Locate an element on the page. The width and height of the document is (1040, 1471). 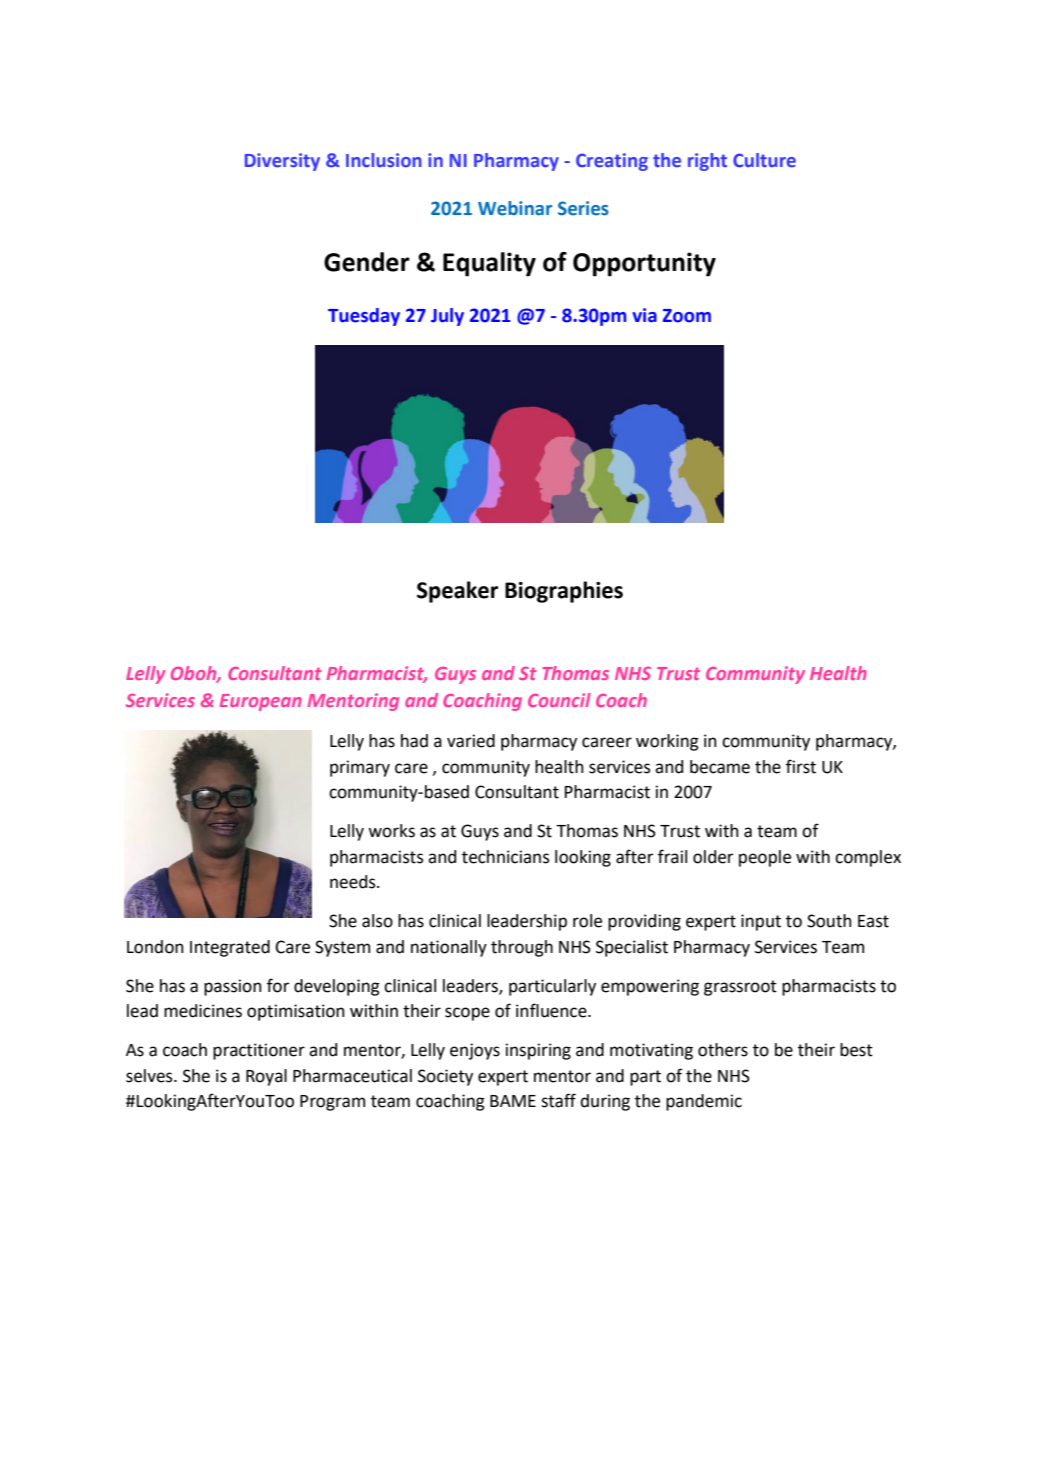
Royal is located at coordinates (266, 1077).
